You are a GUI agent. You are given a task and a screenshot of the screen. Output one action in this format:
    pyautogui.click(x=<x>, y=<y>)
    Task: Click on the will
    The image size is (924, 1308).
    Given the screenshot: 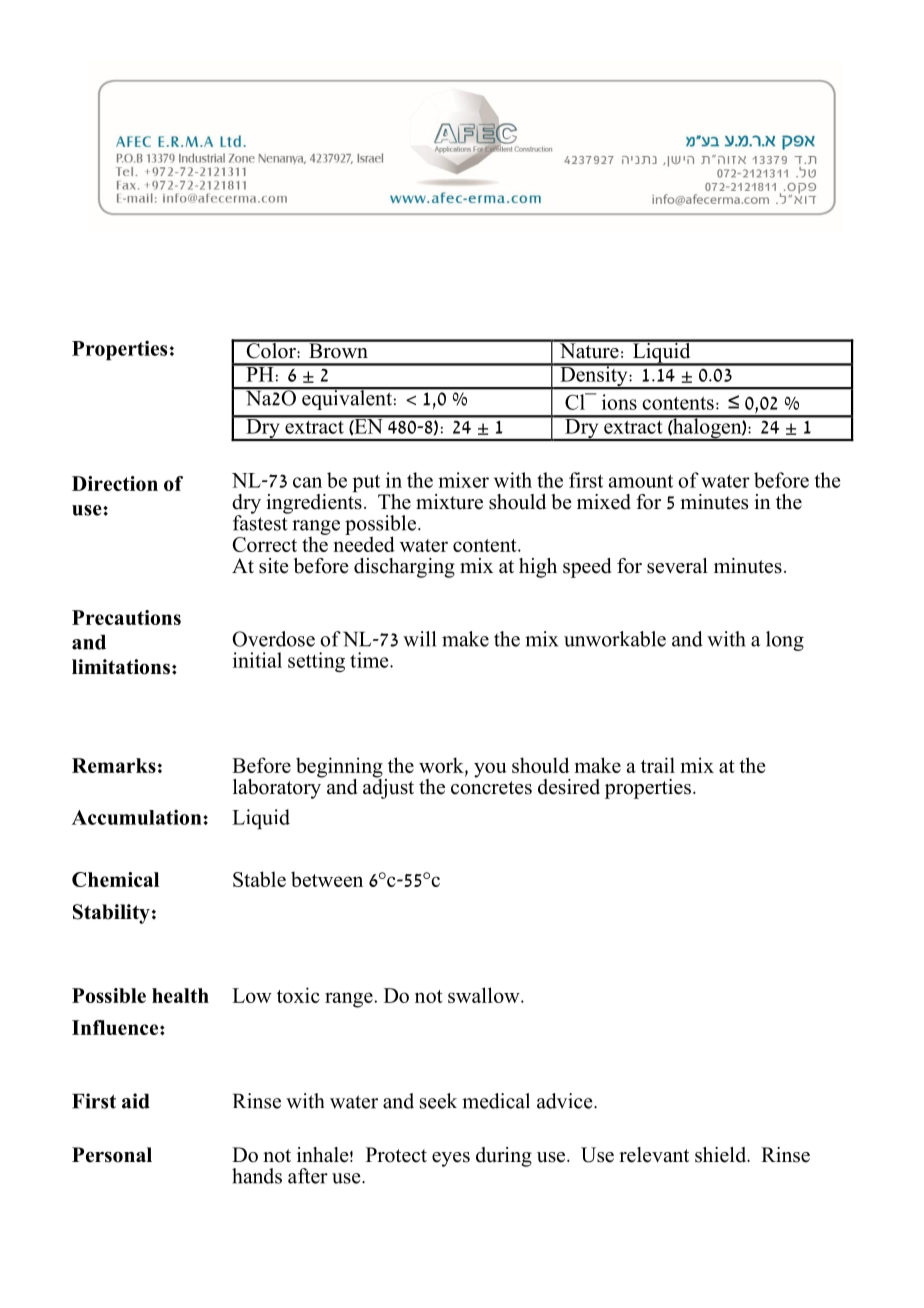 What is the action you would take?
    pyautogui.click(x=419, y=639)
